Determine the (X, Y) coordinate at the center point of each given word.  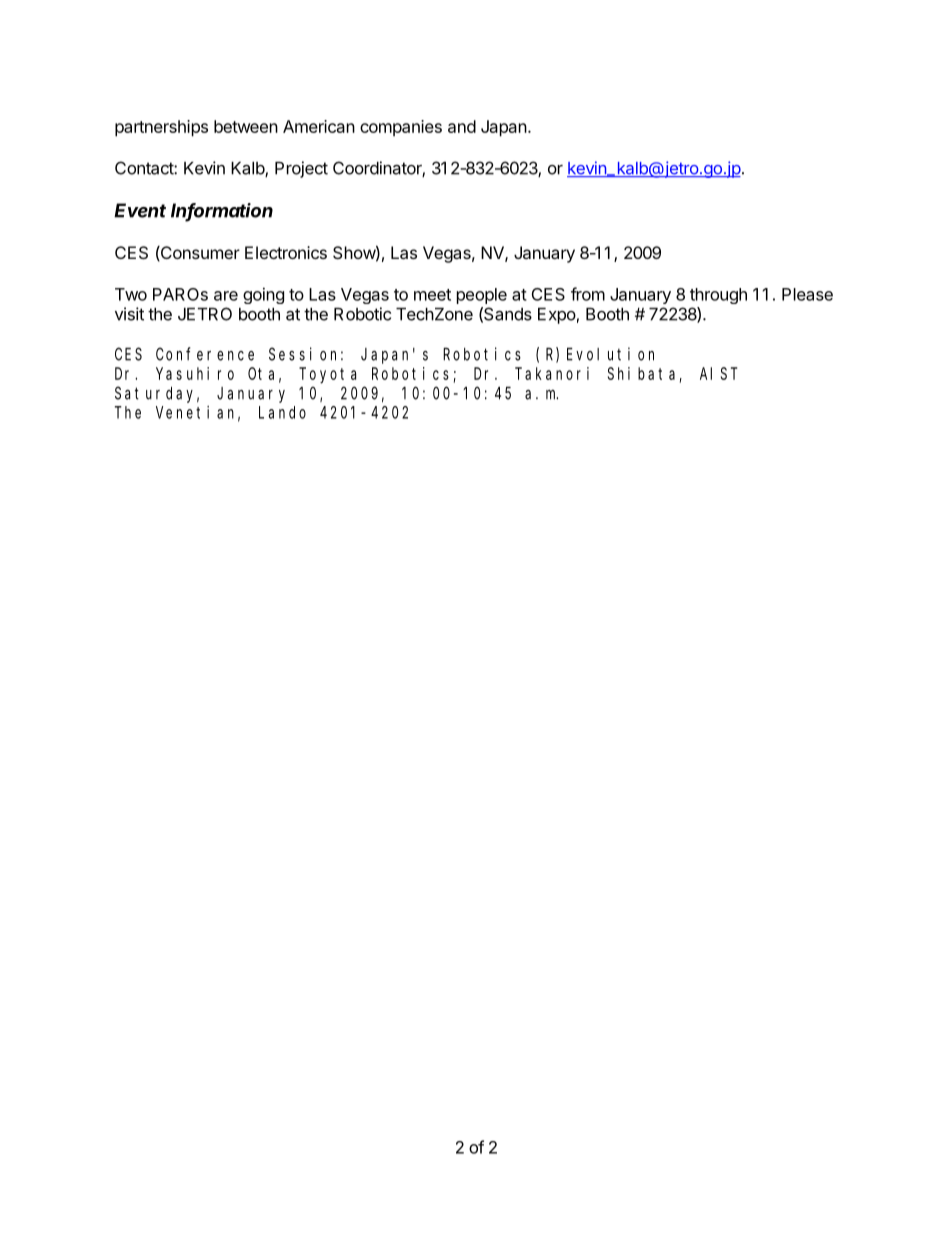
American (319, 126)
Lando (282, 412)
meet (432, 295)
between (246, 126)
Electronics (286, 252)
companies (401, 128)
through (718, 296)
